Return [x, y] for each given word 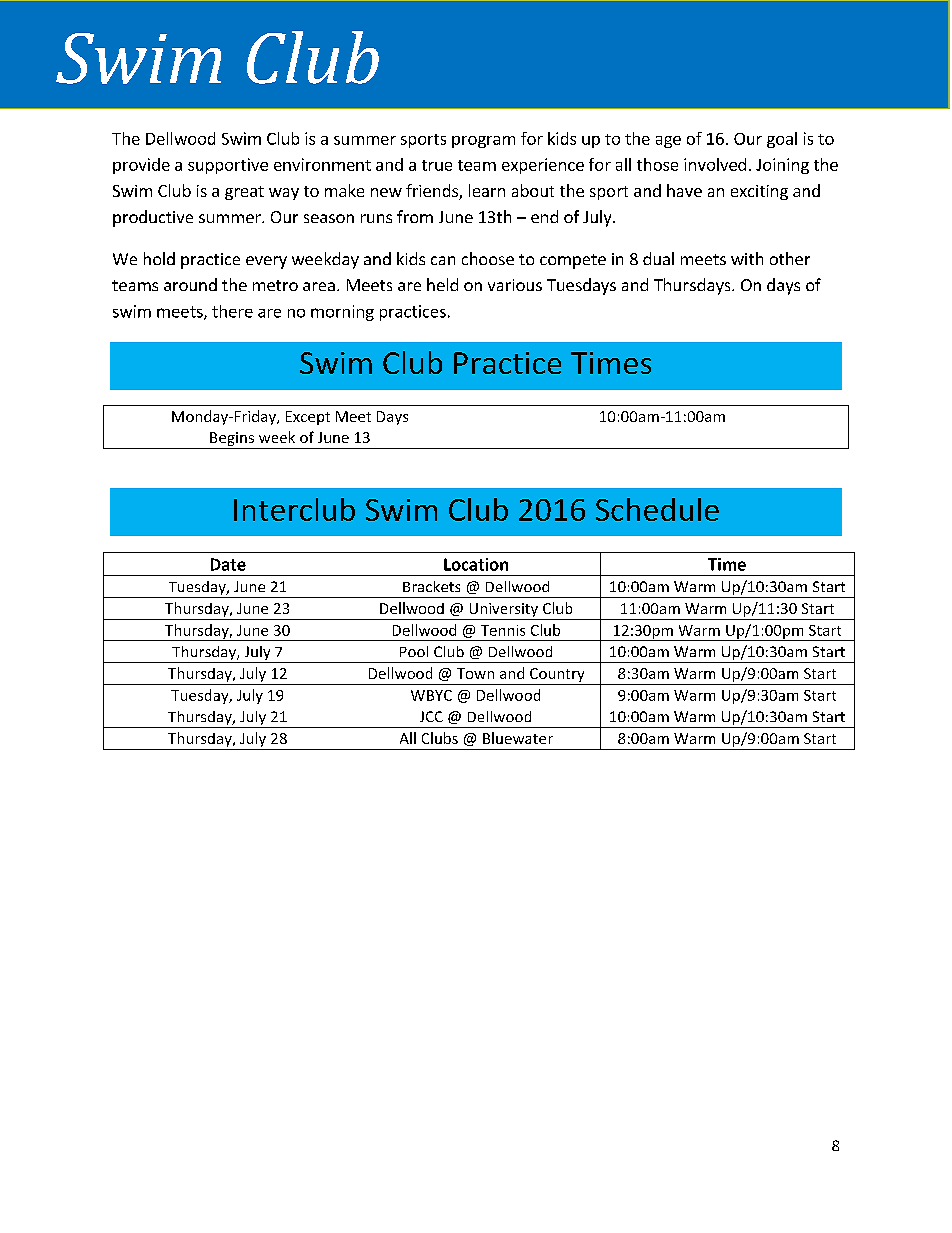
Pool [414, 651]
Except [308, 418]
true [437, 165]
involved [715, 164]
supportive [228, 166]
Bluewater [518, 738]
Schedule [657, 509]
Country [557, 675]
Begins [232, 440]
